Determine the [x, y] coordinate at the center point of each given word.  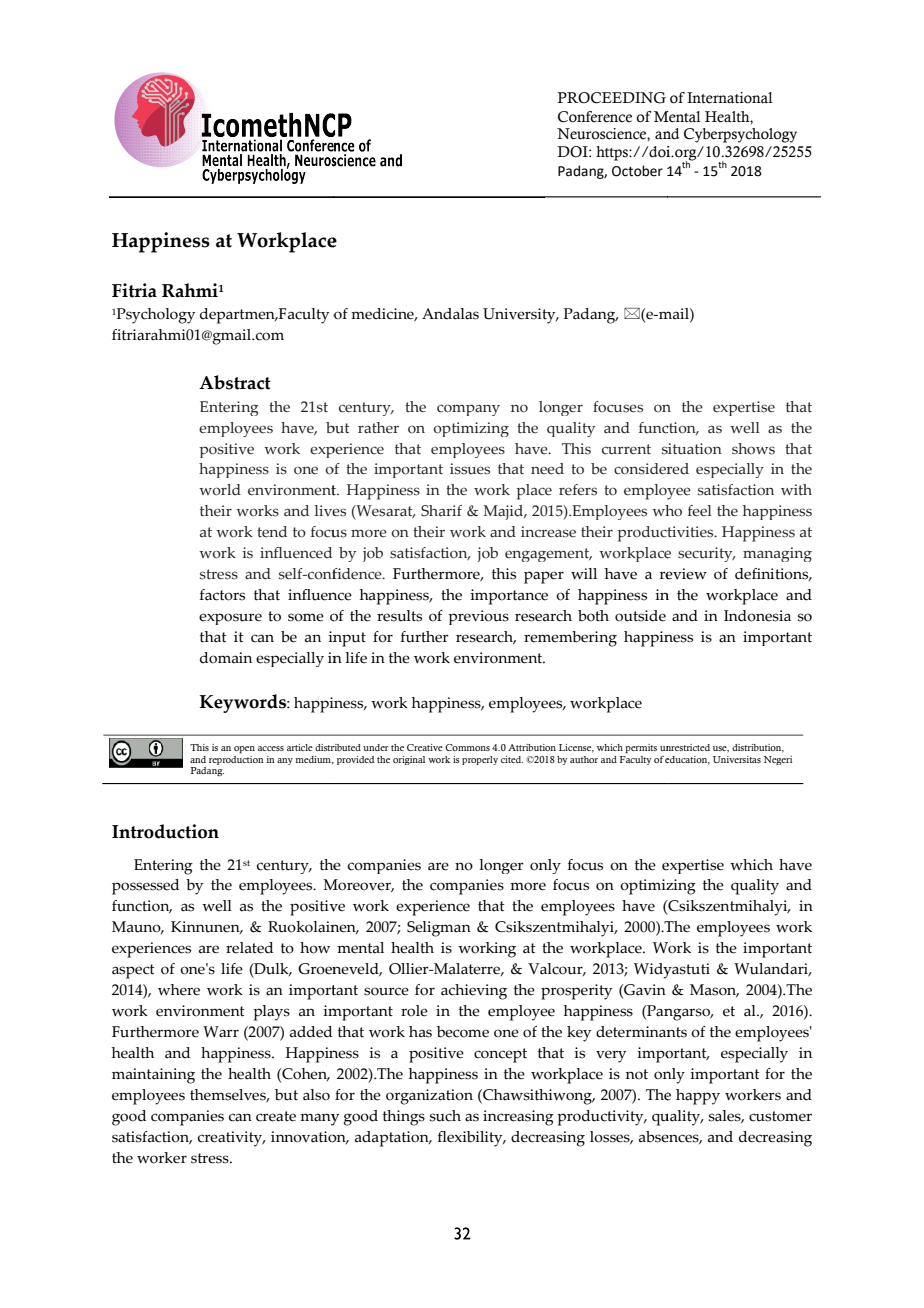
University [520, 316]
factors [222, 595]
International [730, 98]
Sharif [441, 511]
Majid [505, 512]
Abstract [235, 382]
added [311, 1032]
